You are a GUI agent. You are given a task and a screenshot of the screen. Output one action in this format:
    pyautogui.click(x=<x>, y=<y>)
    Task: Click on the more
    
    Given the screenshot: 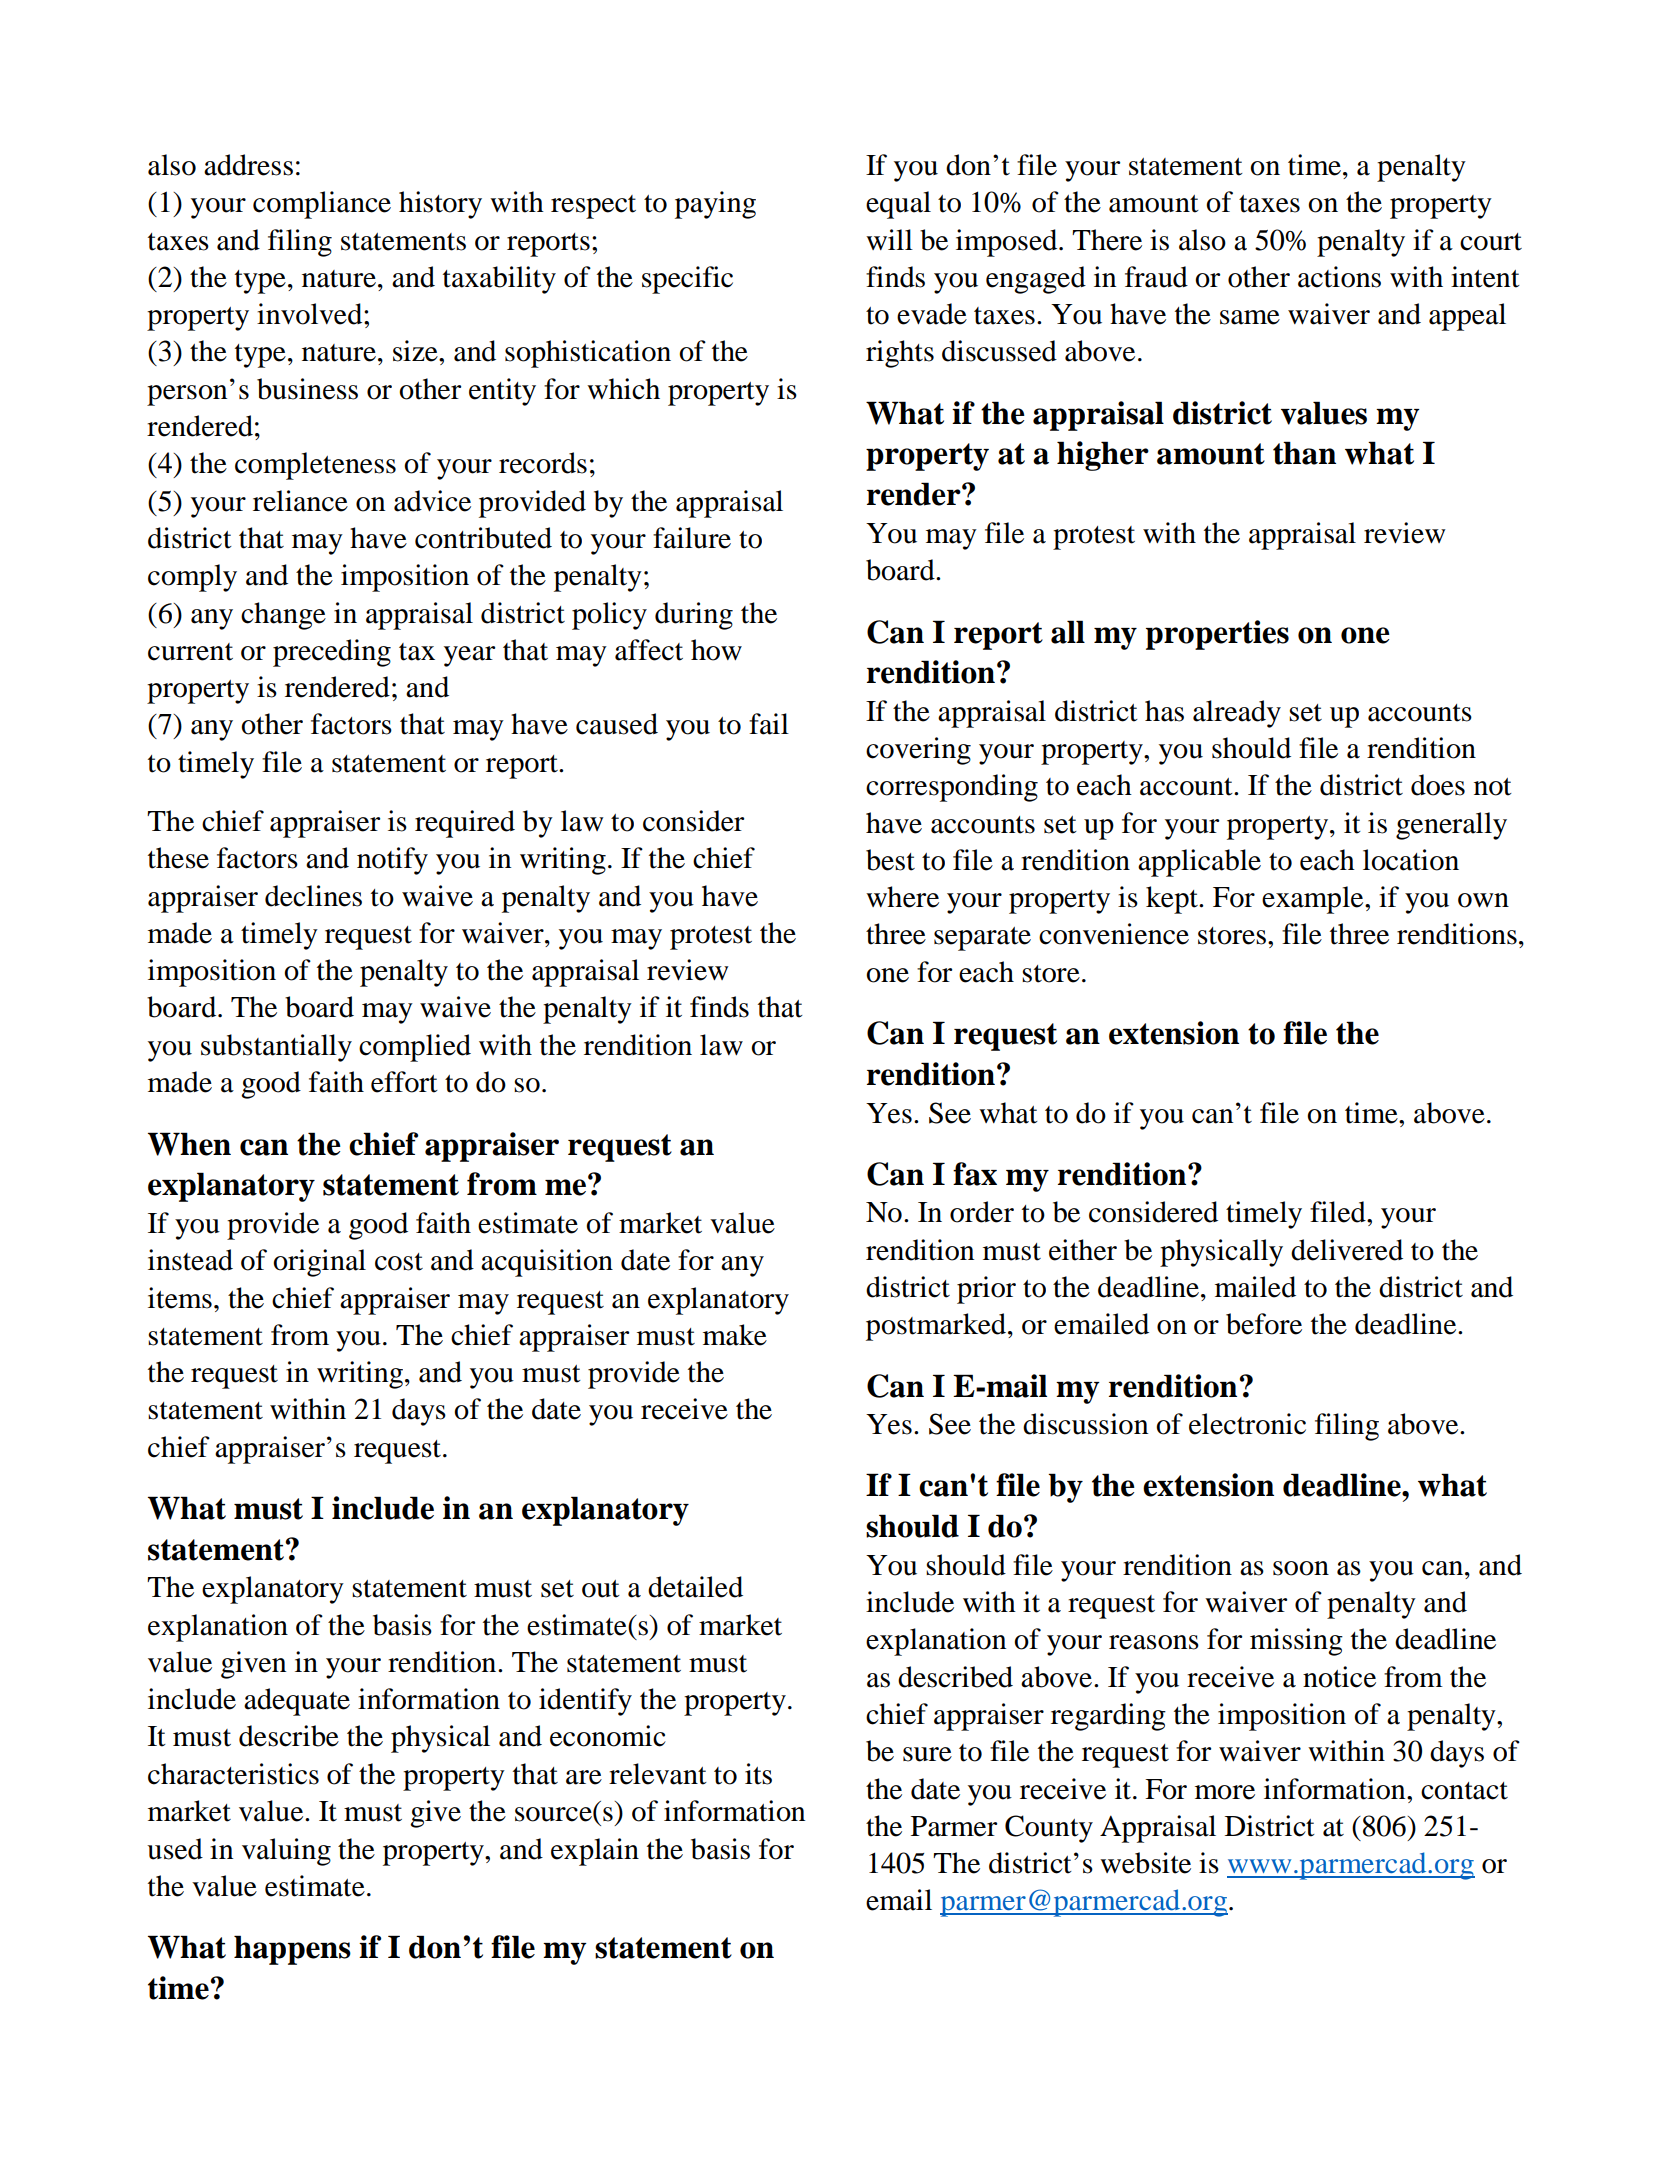 What is the action you would take?
    pyautogui.click(x=1225, y=1792)
